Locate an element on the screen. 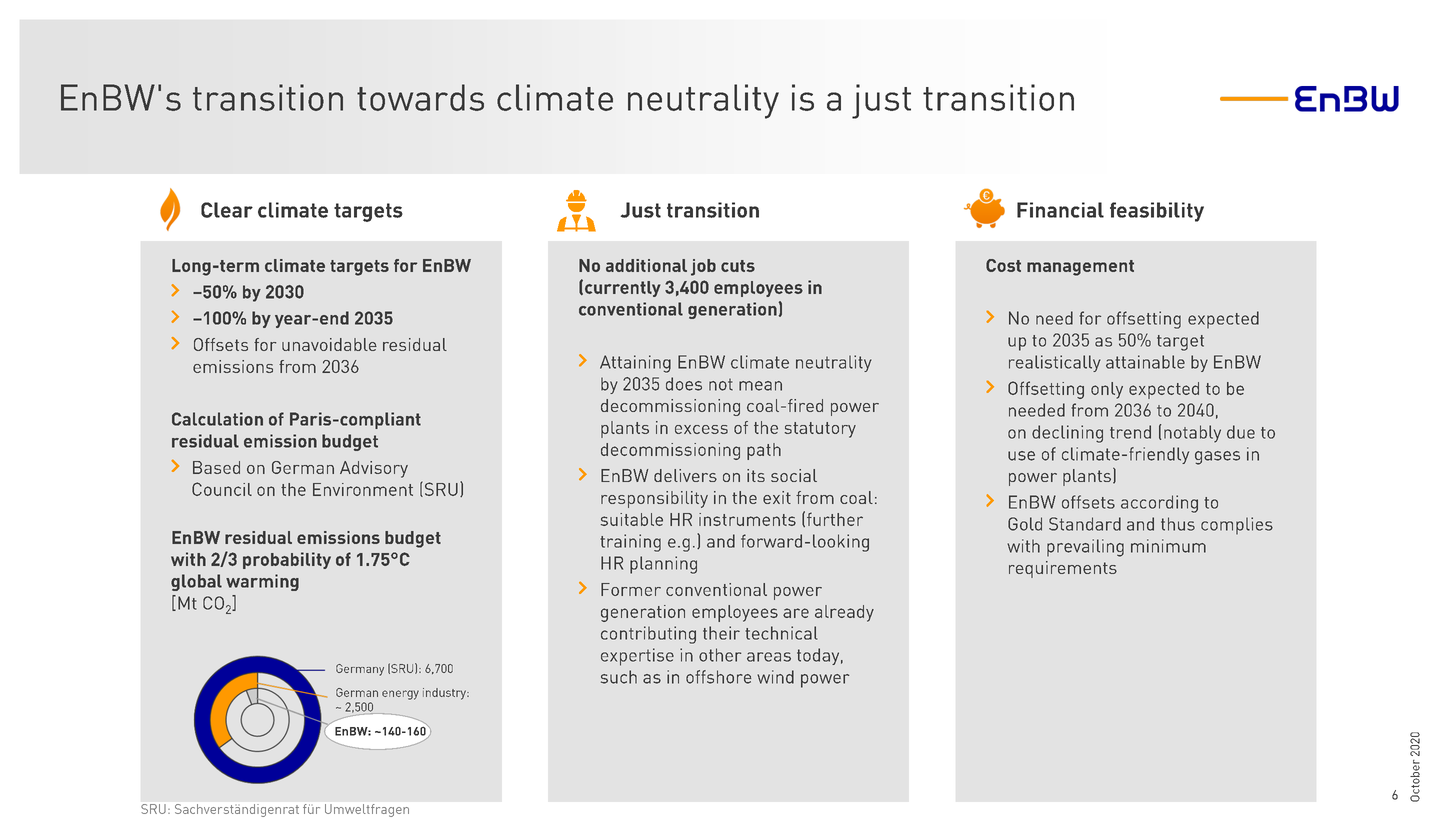 The image size is (1456, 819). Environment is located at coordinates (363, 489).
